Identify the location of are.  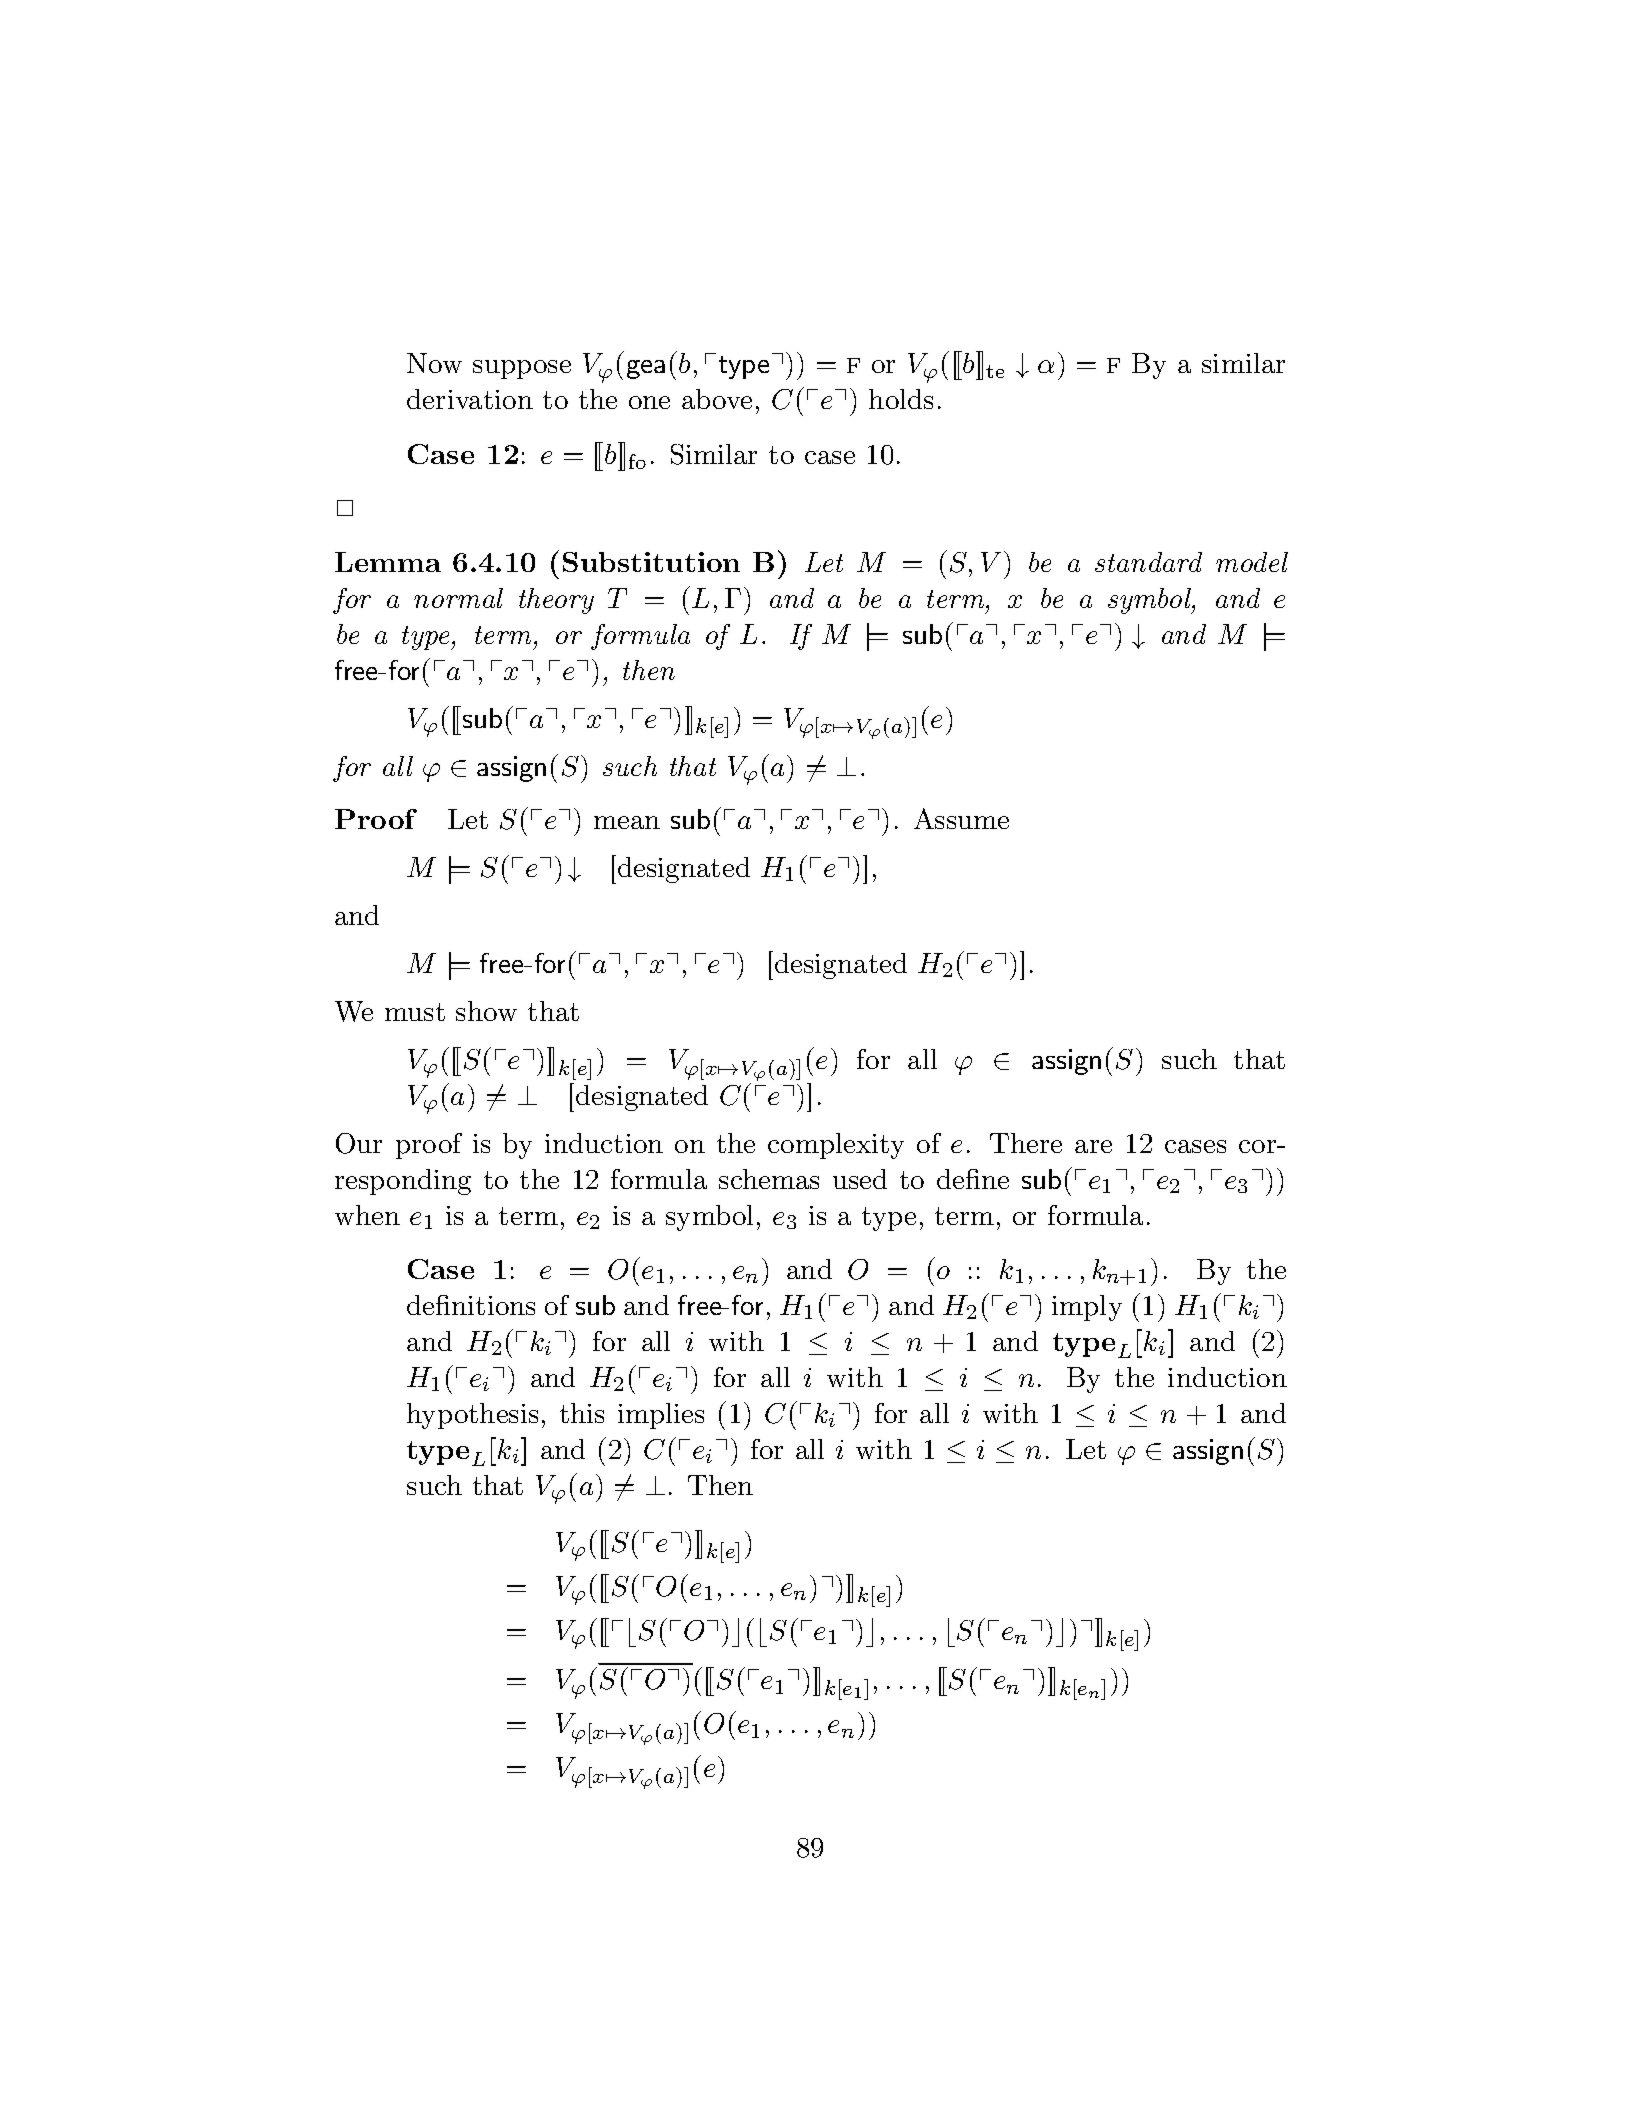
(1093, 1146).
